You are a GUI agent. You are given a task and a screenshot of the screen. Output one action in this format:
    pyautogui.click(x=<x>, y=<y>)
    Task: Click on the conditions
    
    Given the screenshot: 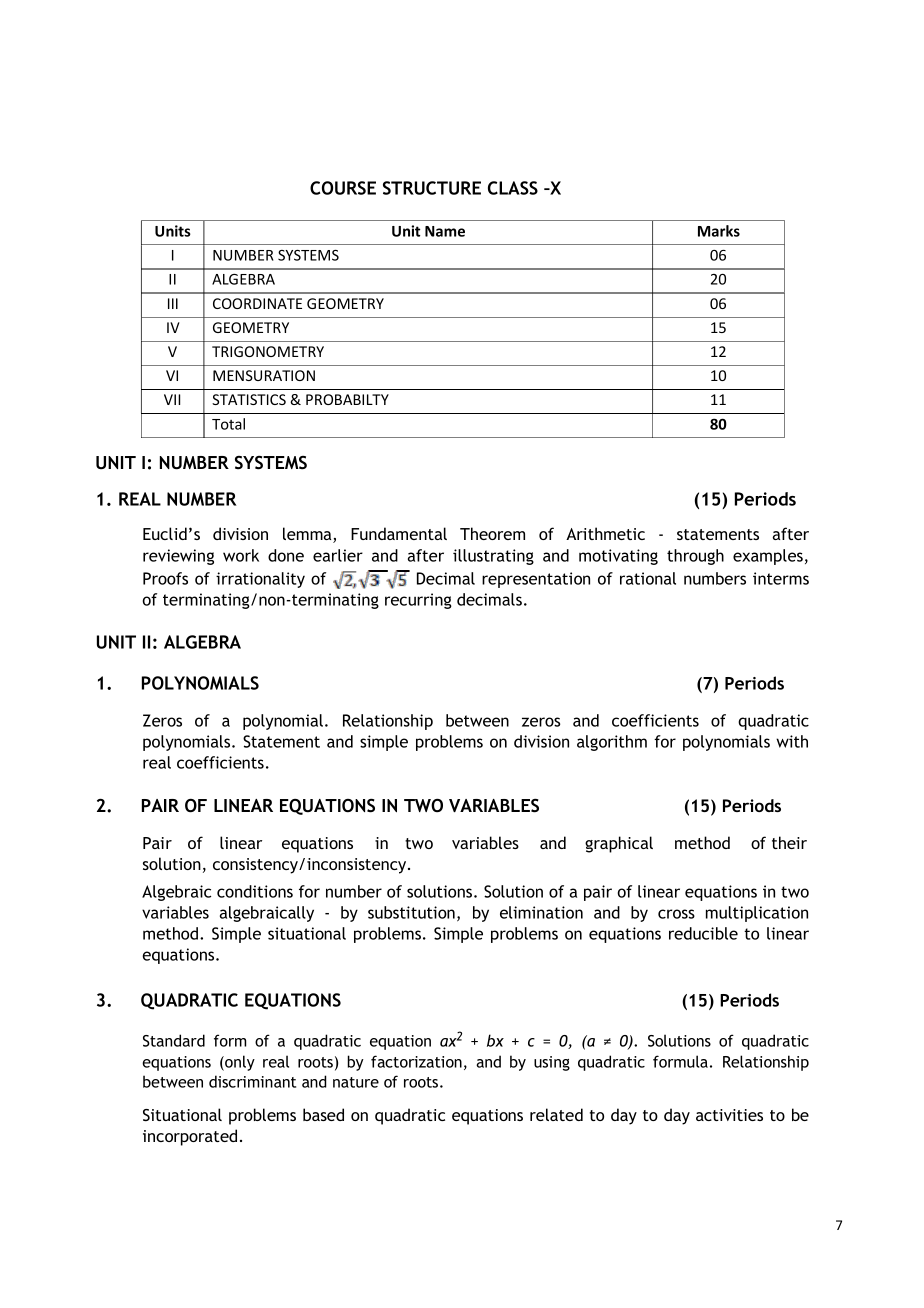 What is the action you would take?
    pyautogui.click(x=255, y=891)
